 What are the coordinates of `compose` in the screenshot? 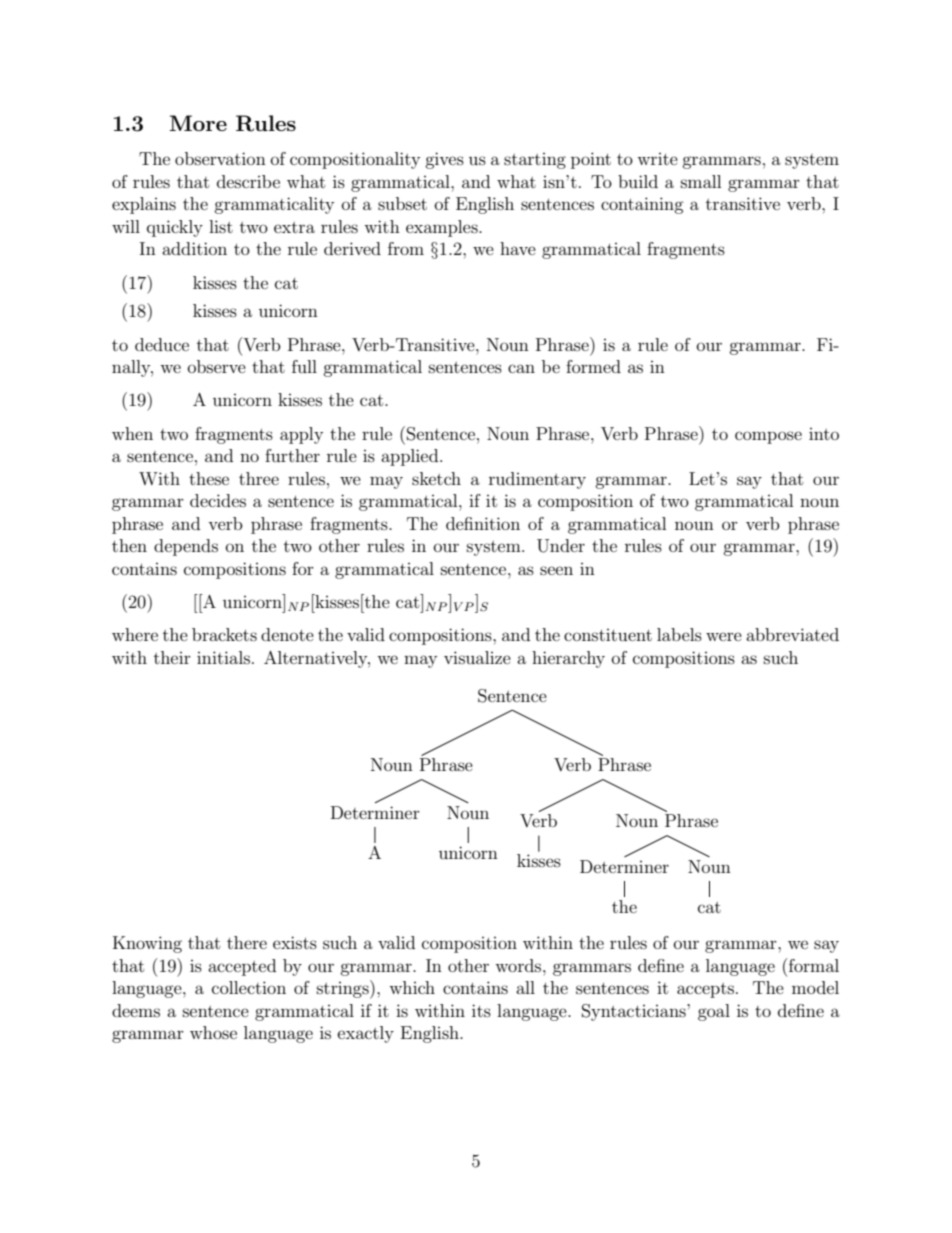 It's located at (768, 437).
